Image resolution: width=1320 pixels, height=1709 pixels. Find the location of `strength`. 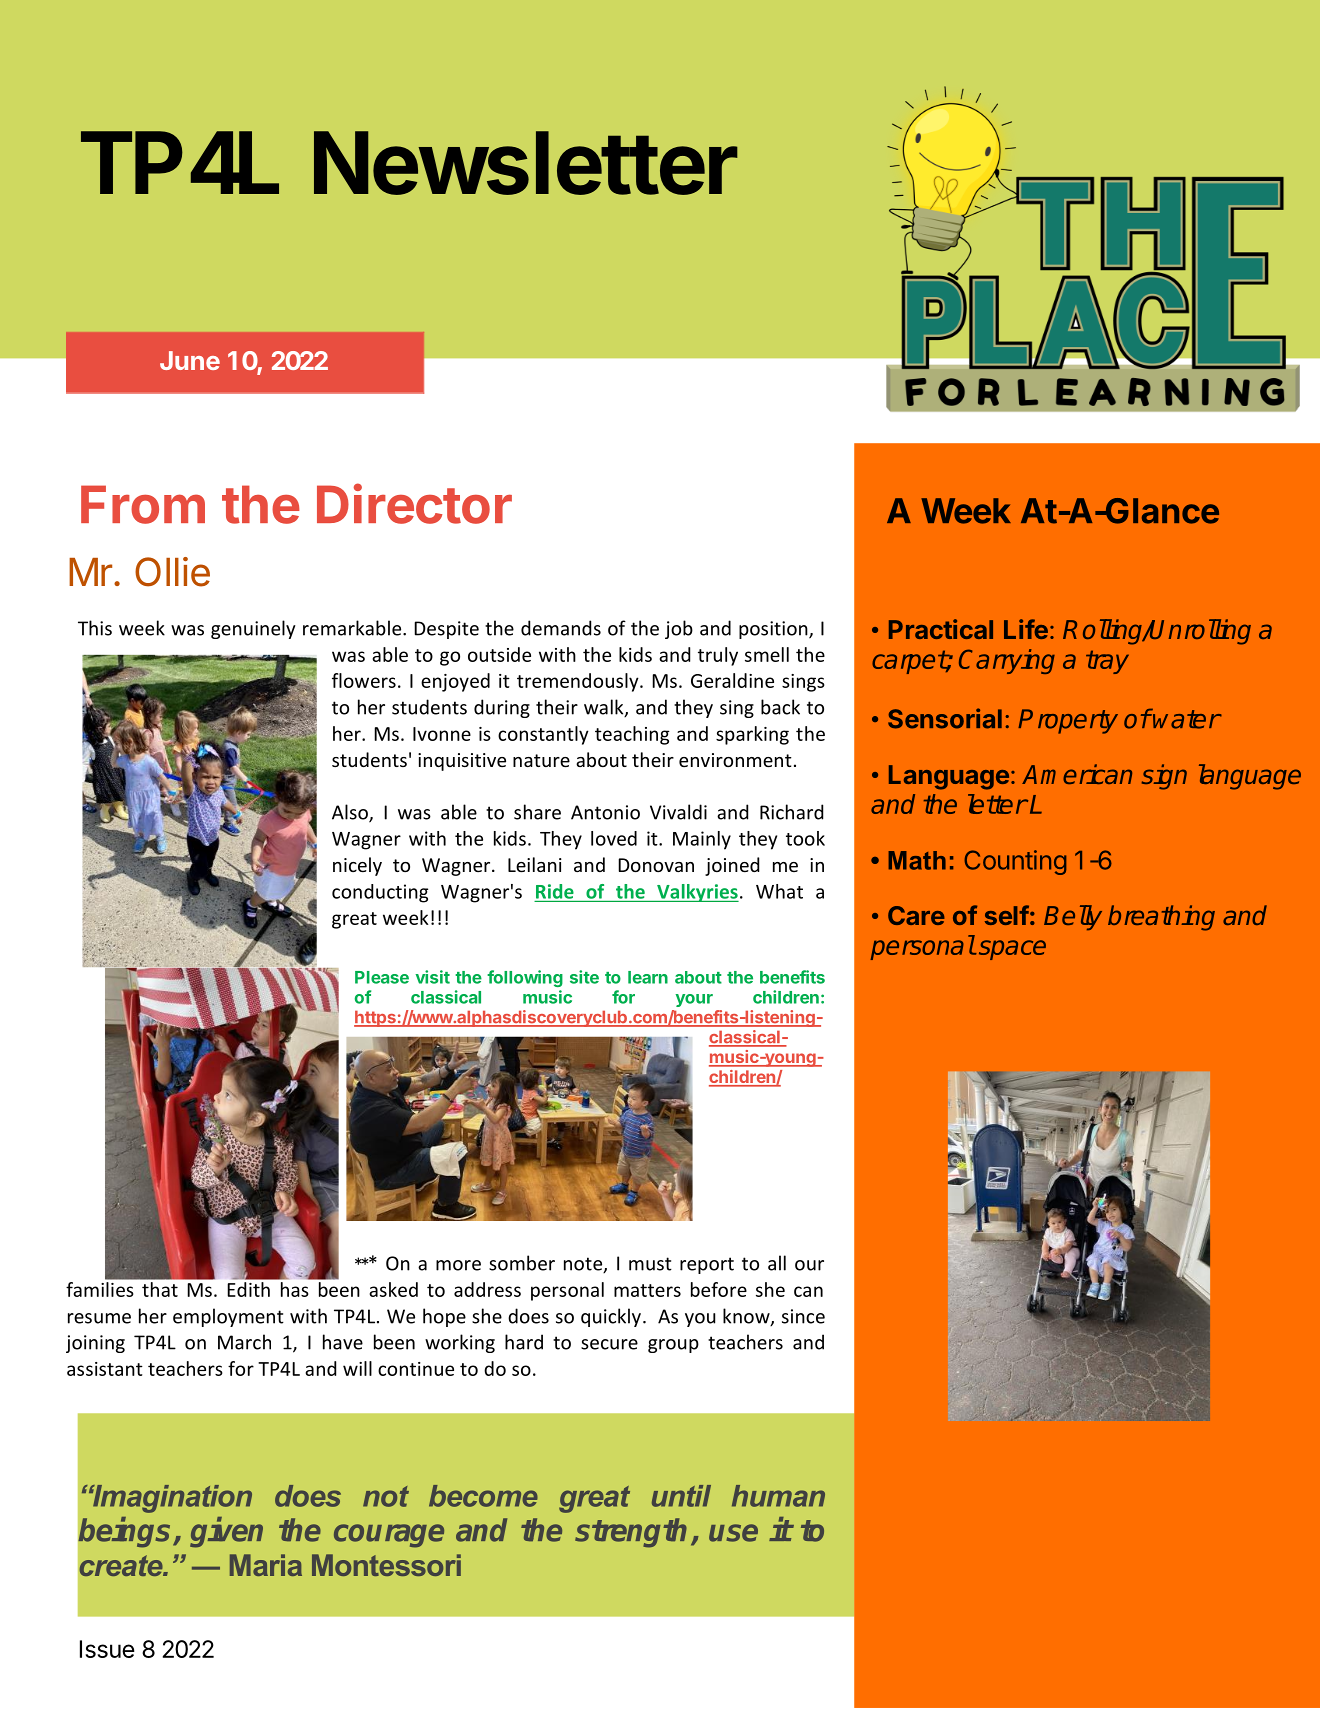

strength is located at coordinates (633, 1533).
